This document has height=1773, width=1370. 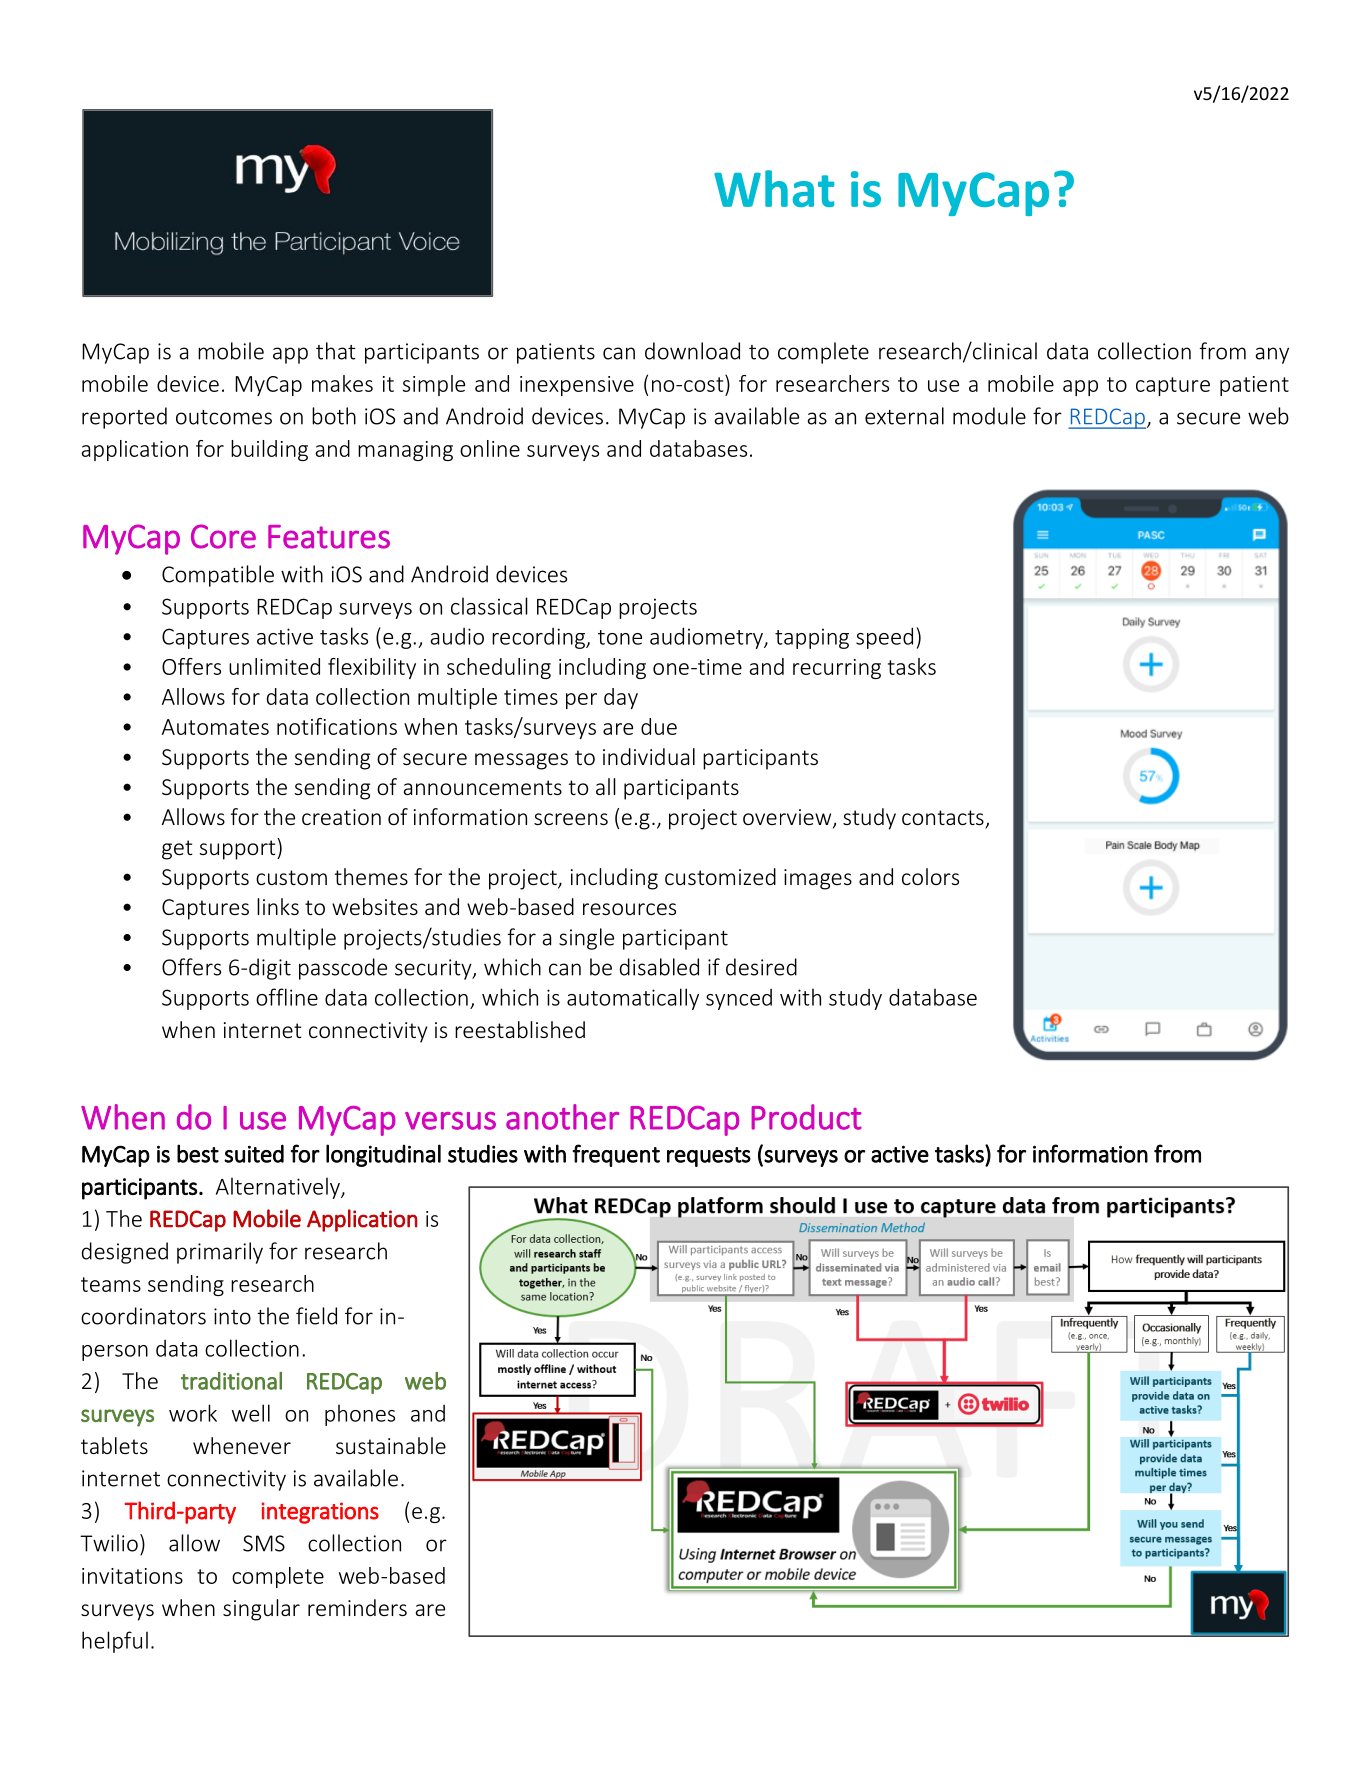 I want to click on reminders, so click(x=357, y=1607).
